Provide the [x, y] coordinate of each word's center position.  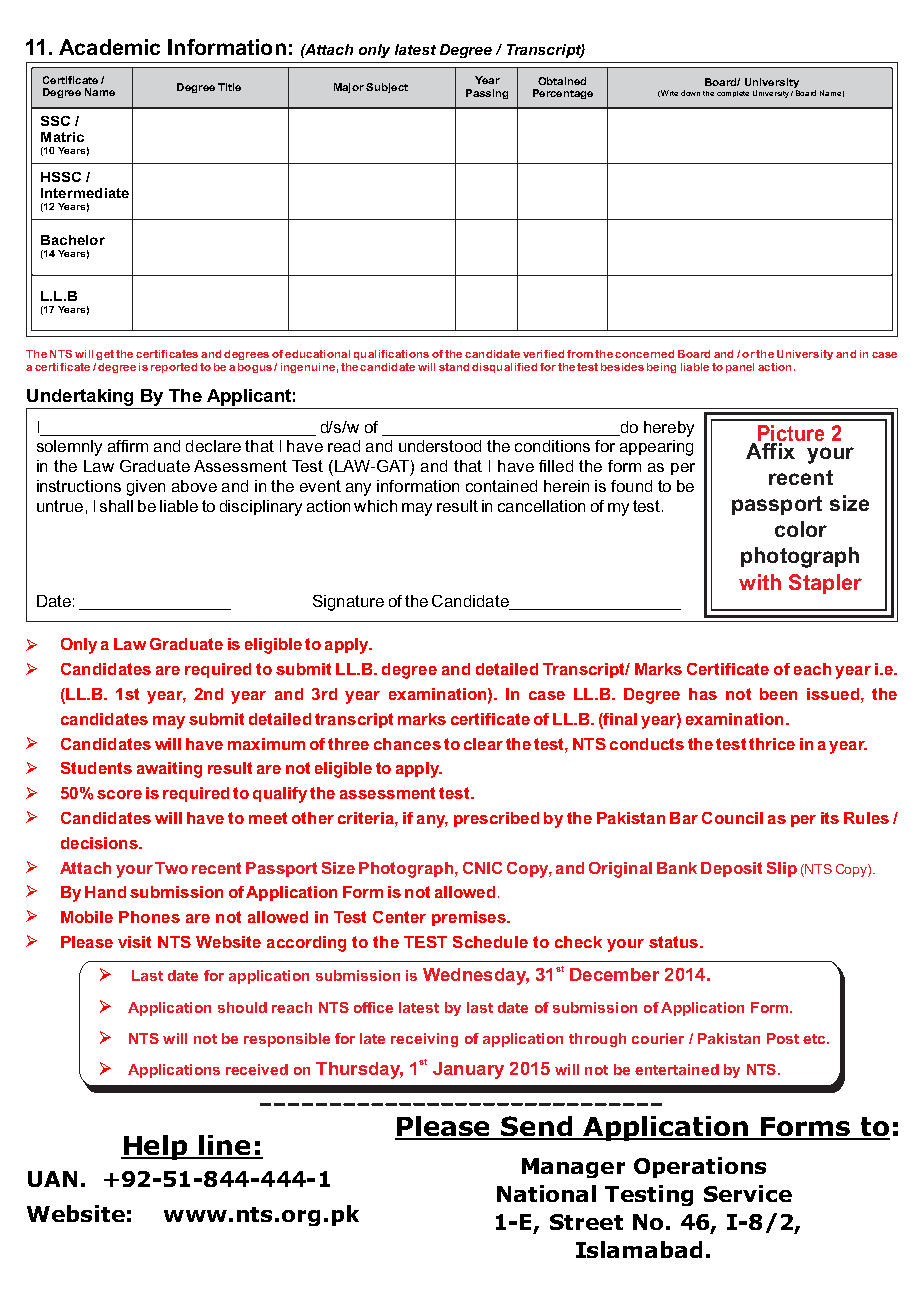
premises [470, 918]
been [778, 694]
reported [174, 368]
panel [740, 368]
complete [733, 94]
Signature [348, 603]
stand [454, 367]
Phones [149, 917]
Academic [109, 47]
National [546, 1193]
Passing [487, 94]
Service [748, 1193]
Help [155, 1147]
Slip [782, 869]
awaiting [169, 770]
